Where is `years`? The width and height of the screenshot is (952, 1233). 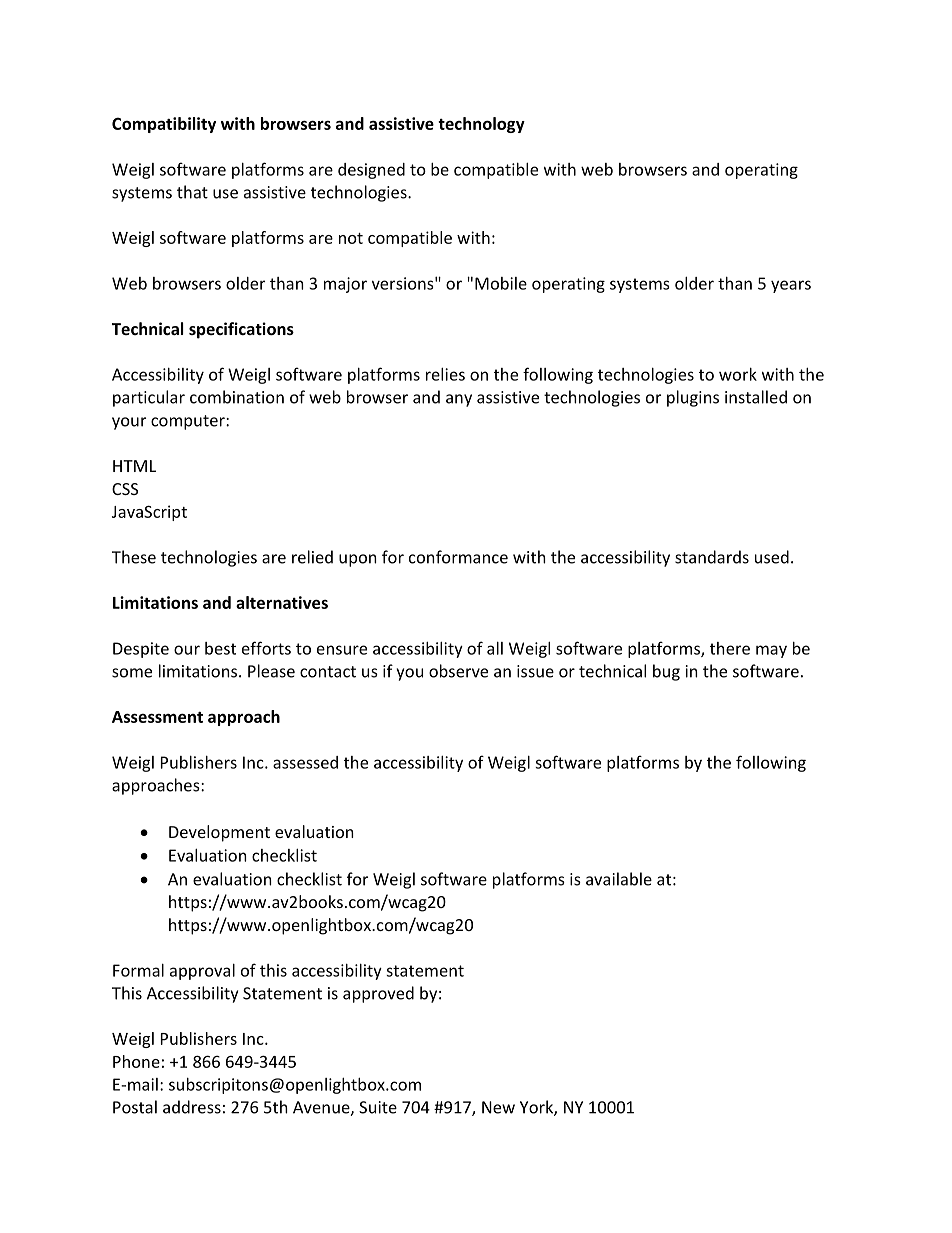 years is located at coordinates (791, 286).
